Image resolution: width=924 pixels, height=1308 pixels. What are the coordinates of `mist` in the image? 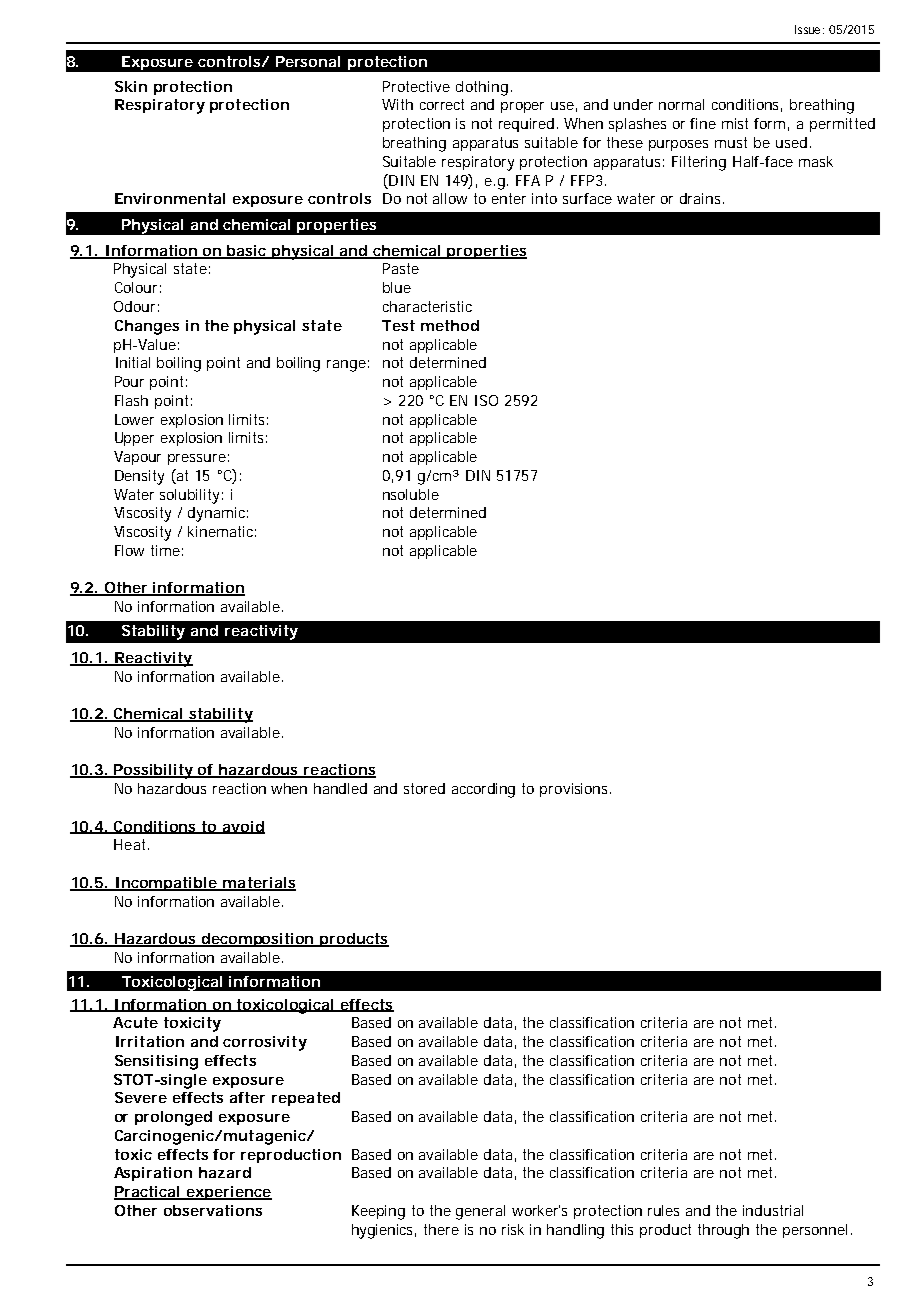 It's located at (735, 123).
